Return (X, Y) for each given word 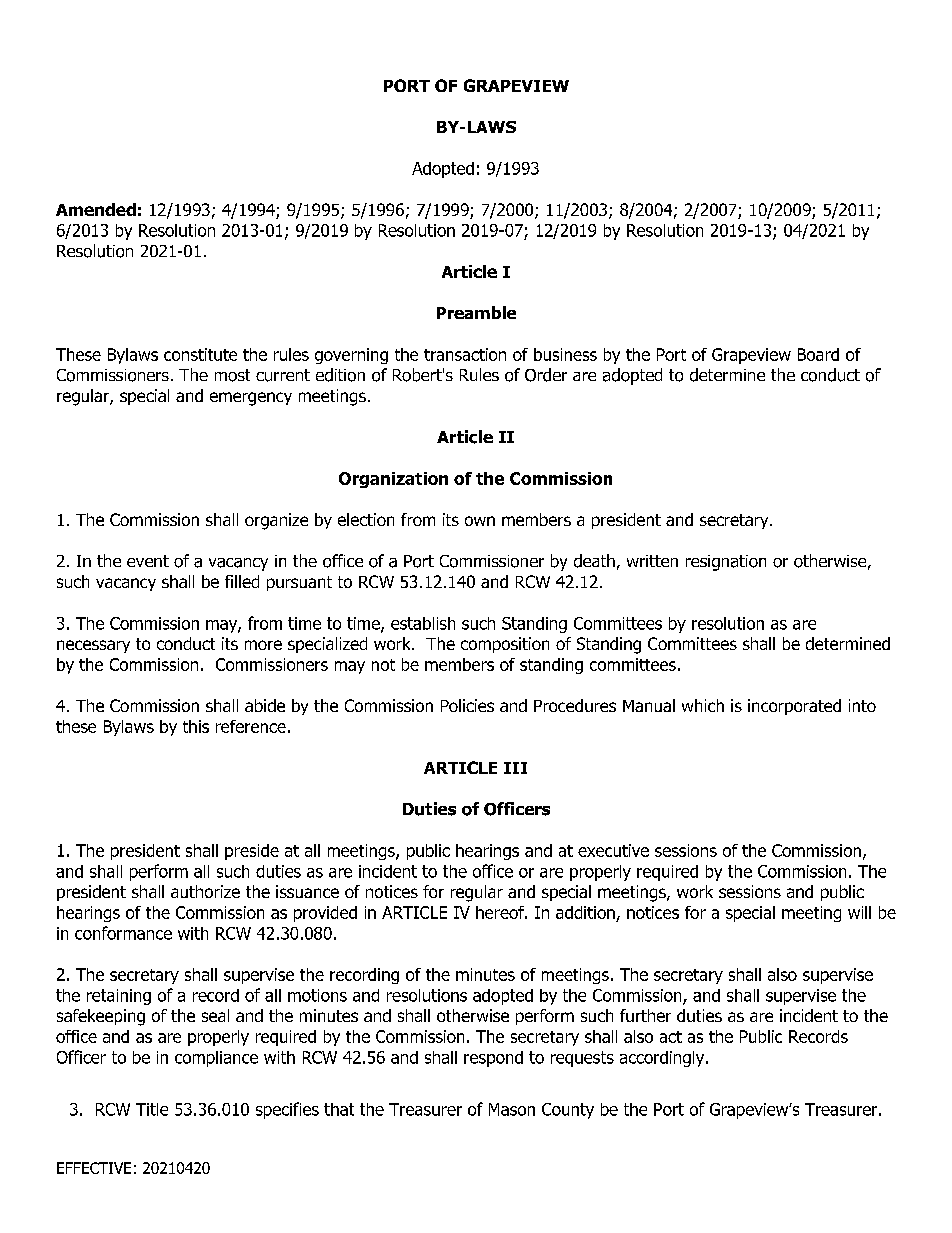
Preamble (476, 312)
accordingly (663, 1059)
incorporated (794, 707)
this (196, 726)
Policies (467, 705)
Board (818, 354)
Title (152, 1109)
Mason (512, 1109)
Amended (96, 209)
